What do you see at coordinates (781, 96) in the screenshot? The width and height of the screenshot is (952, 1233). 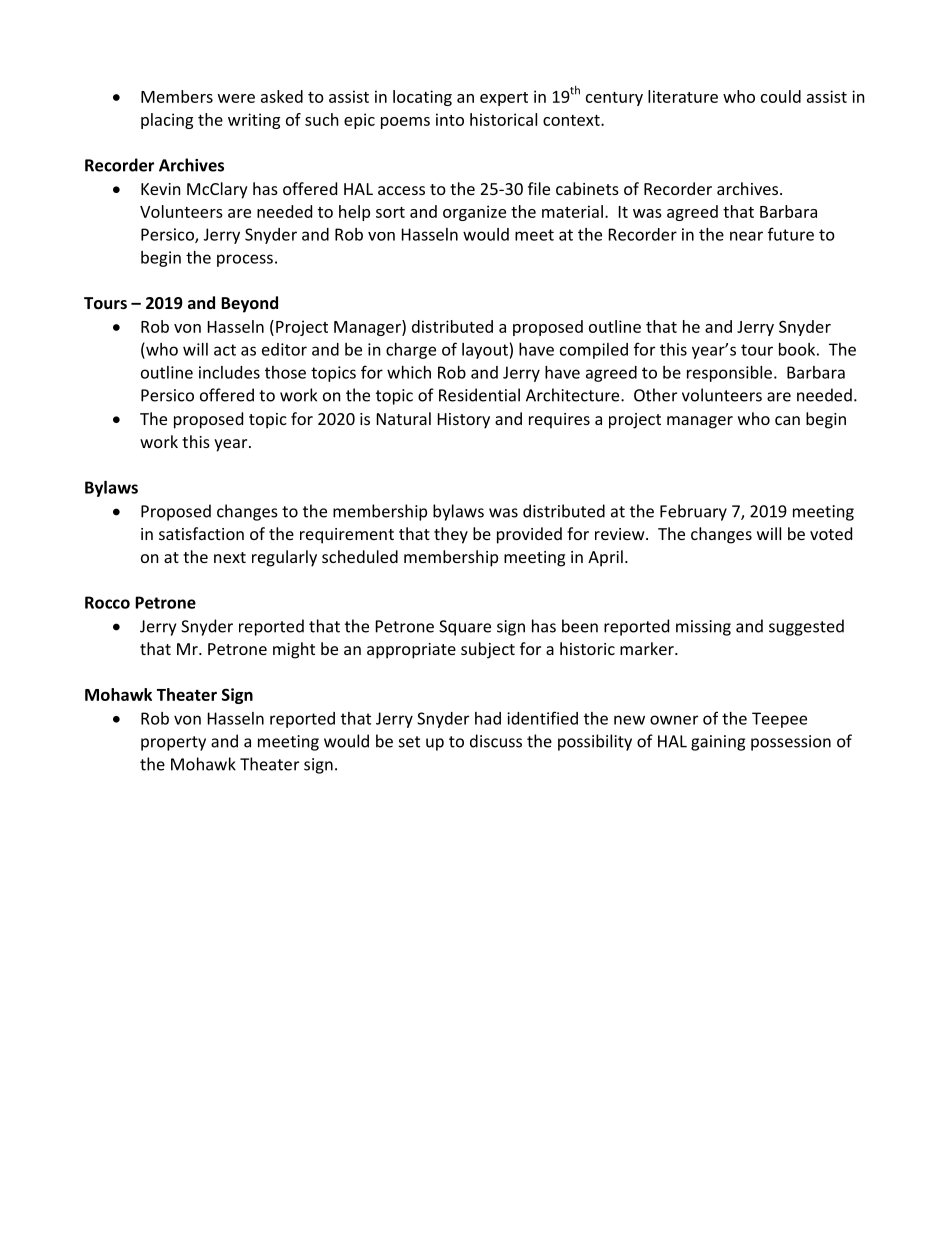 I see `could` at bounding box center [781, 96].
